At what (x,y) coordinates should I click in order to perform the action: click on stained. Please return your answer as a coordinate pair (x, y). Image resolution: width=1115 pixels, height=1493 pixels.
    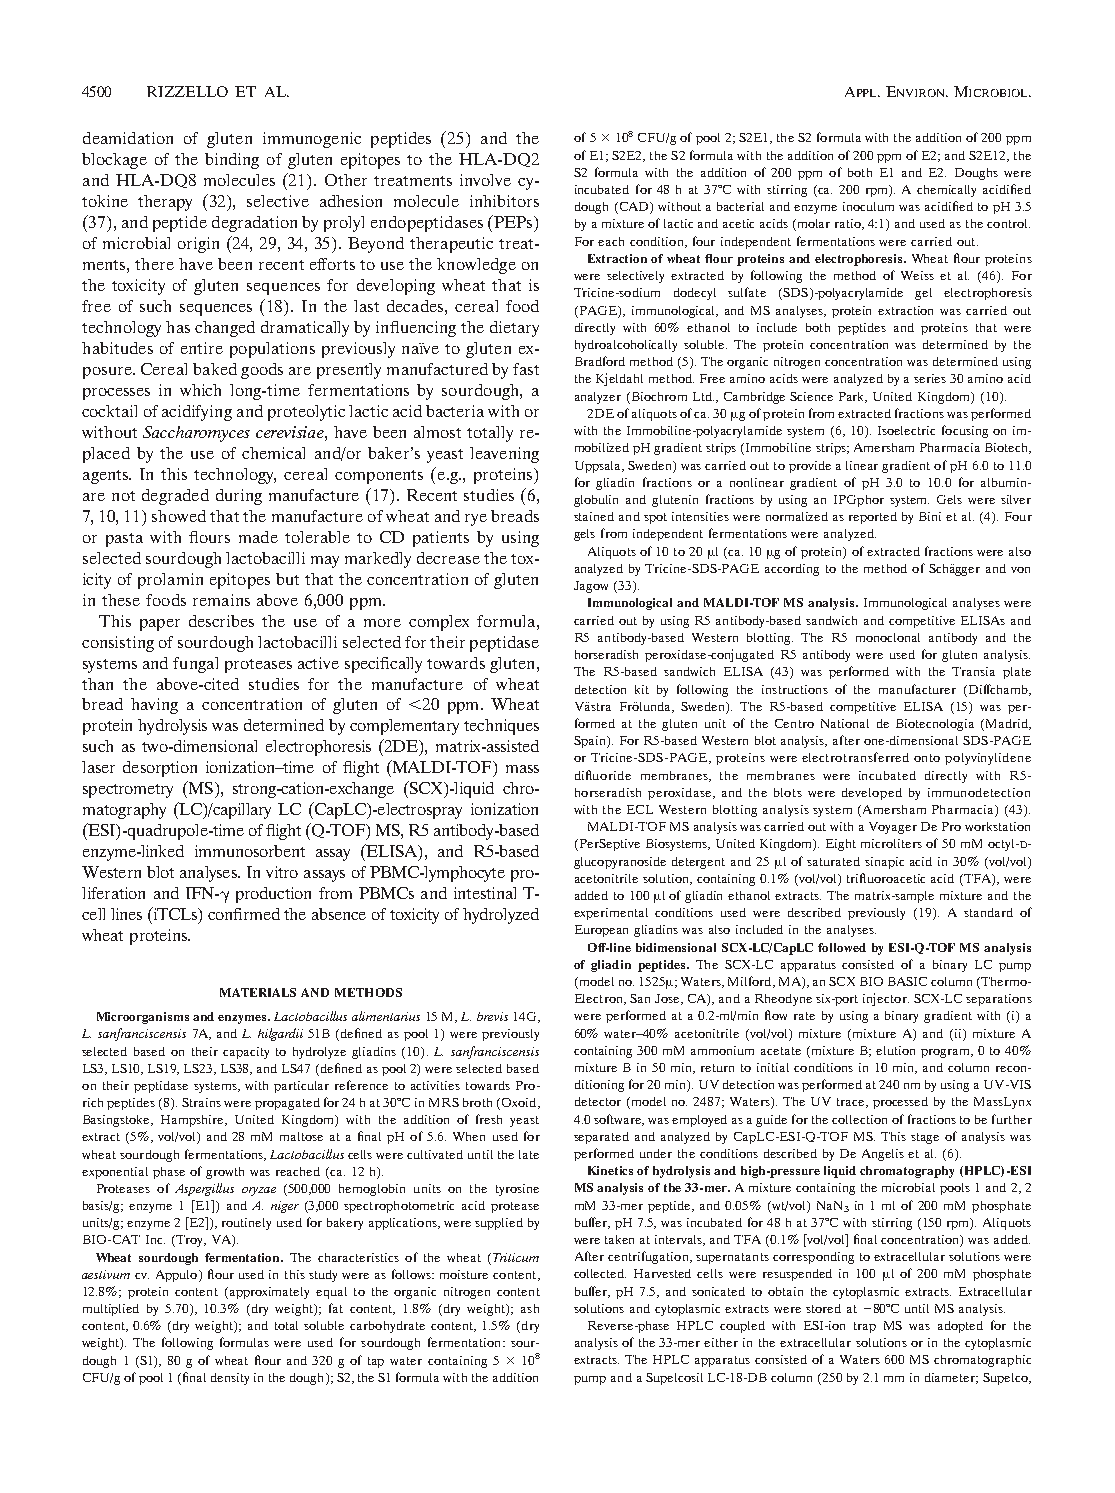
    Looking at the image, I should click on (594, 516).
